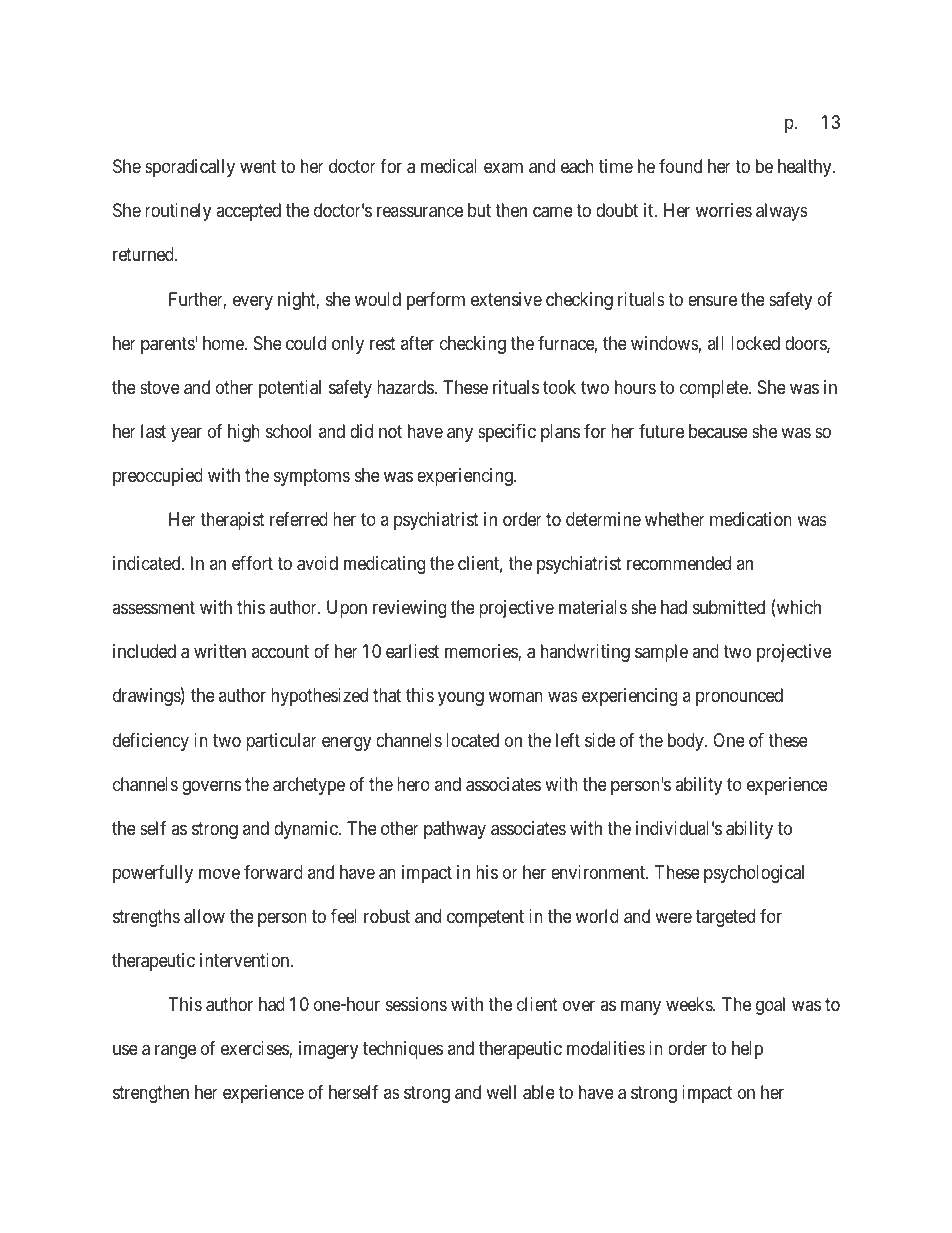  I want to click on worries, so click(724, 210).
